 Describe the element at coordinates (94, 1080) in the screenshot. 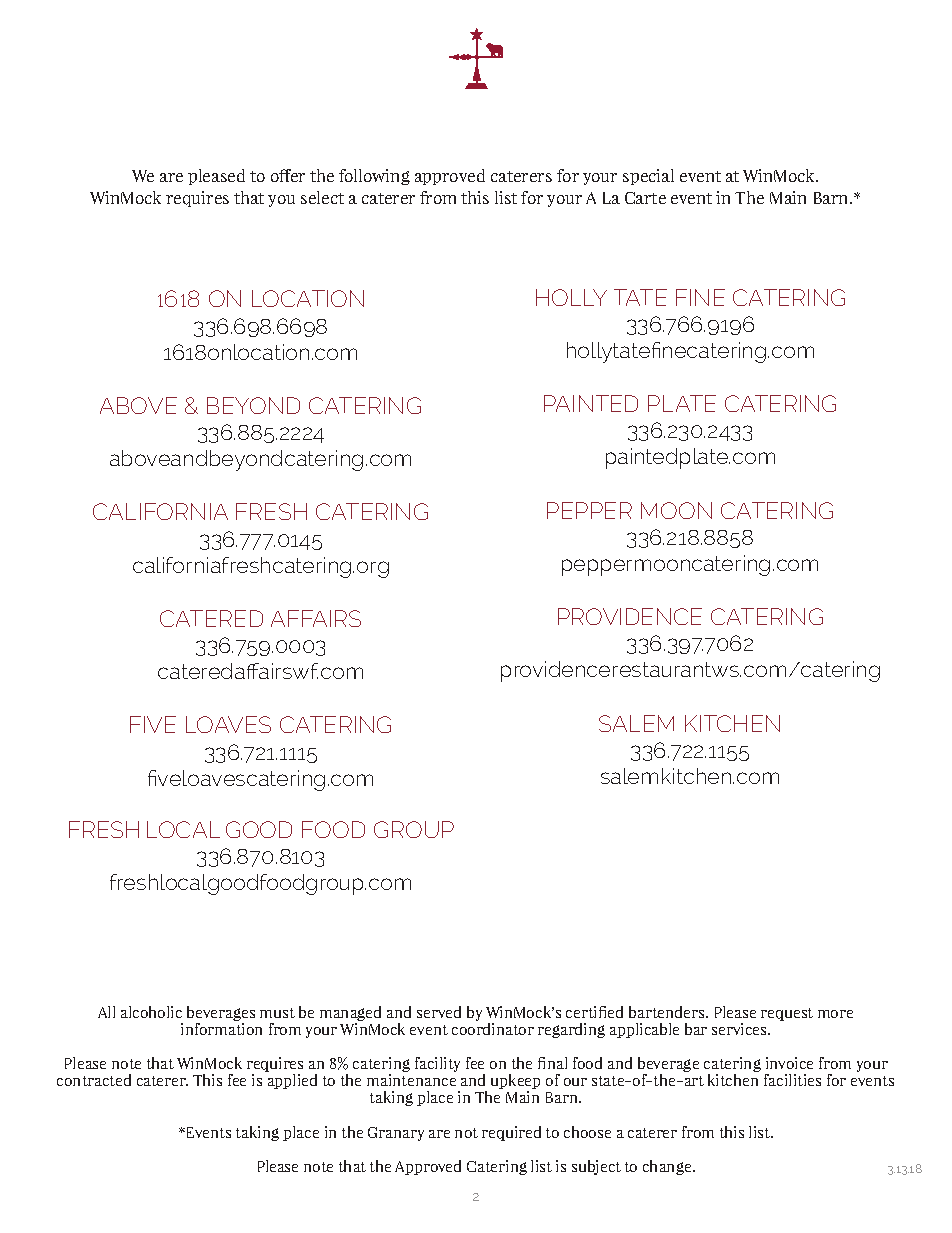

I see `contracted` at that location.
